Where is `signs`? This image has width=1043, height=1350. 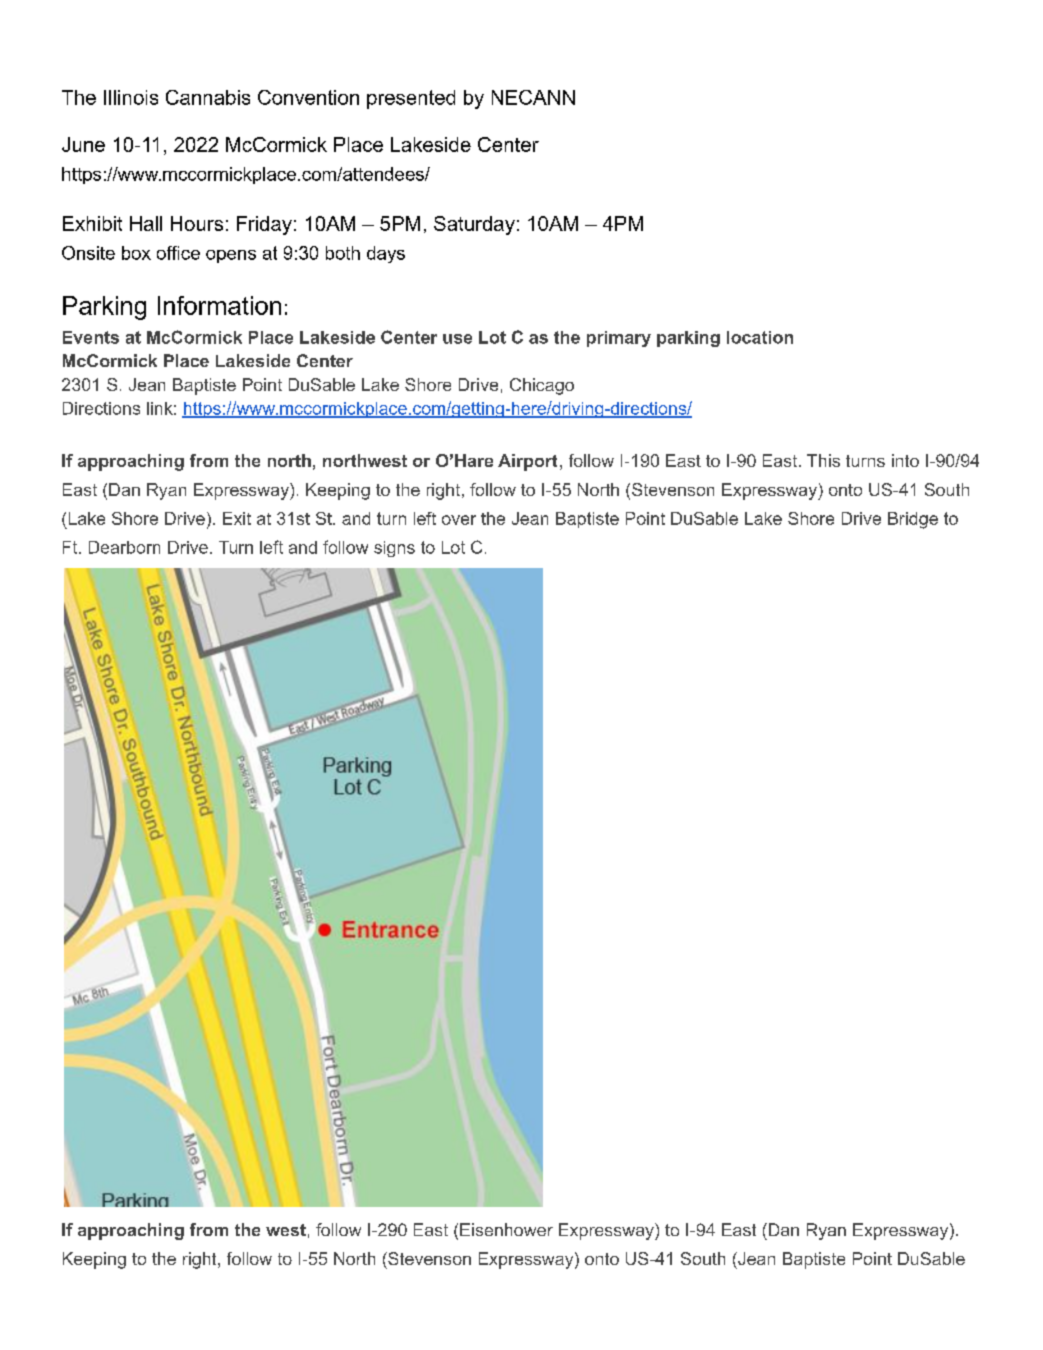
signs is located at coordinates (394, 549).
